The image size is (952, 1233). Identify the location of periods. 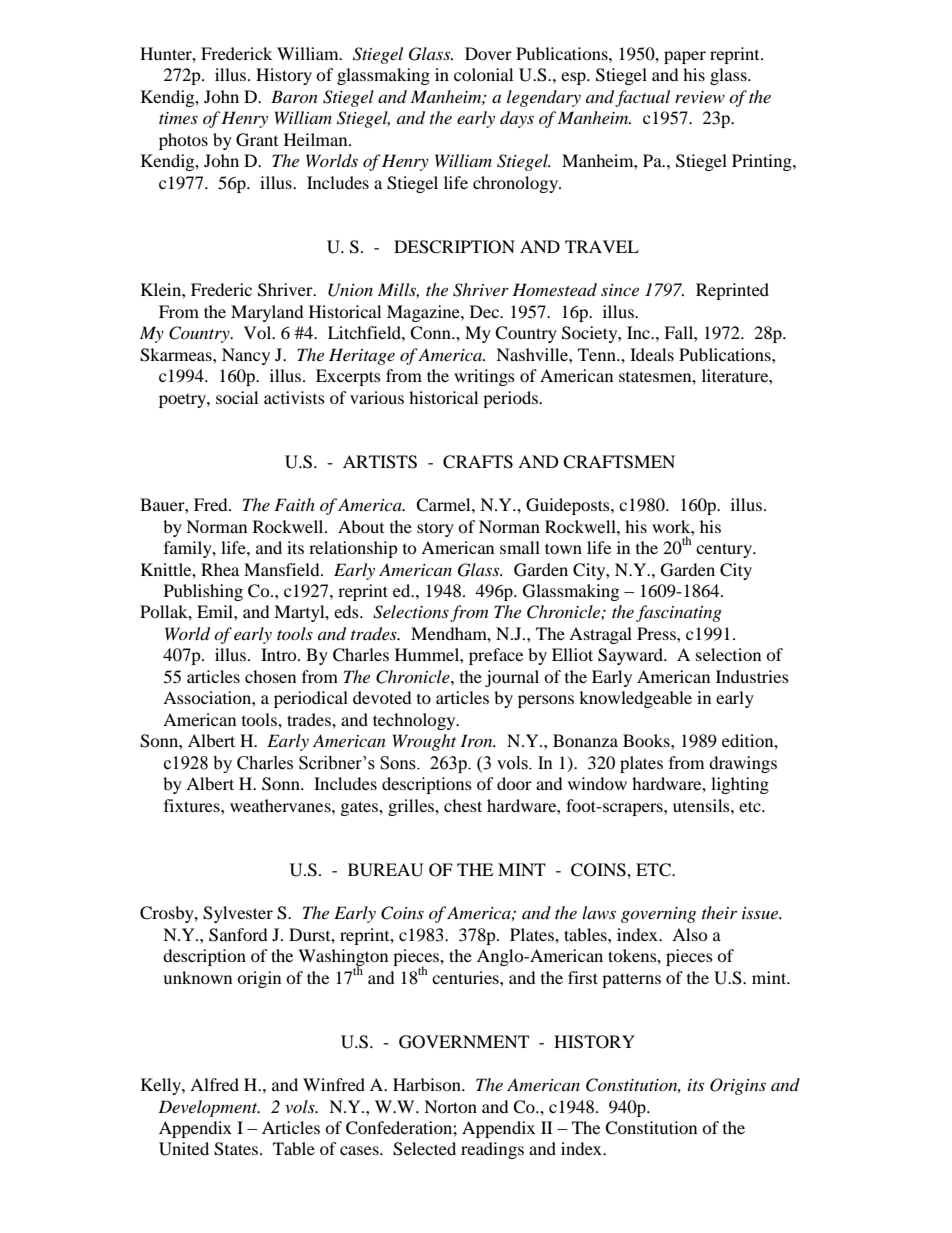
(511, 399).
